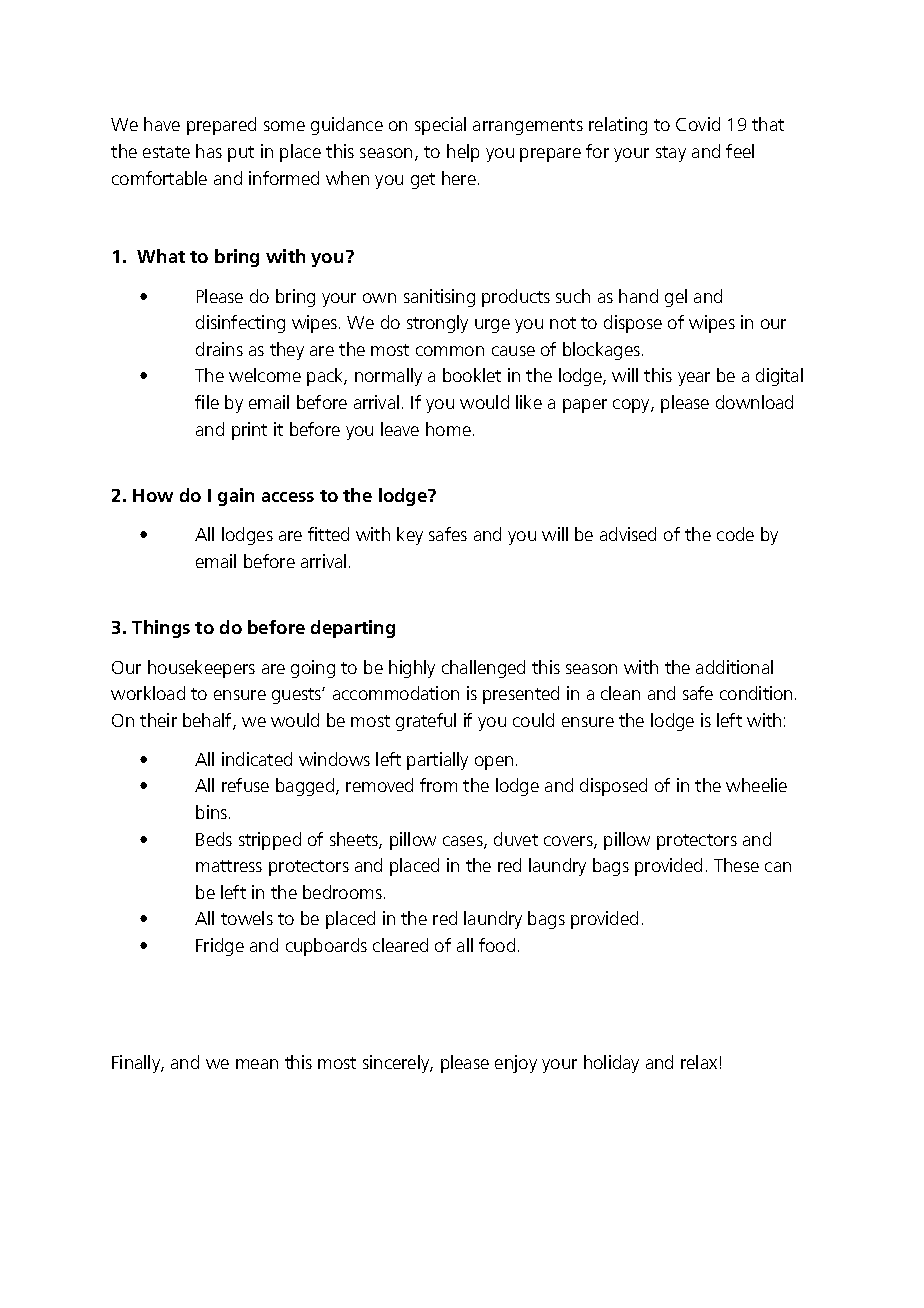 The width and height of the page is (924, 1308). Describe the element at coordinates (209, 151) in the page. I see `has` at that location.
